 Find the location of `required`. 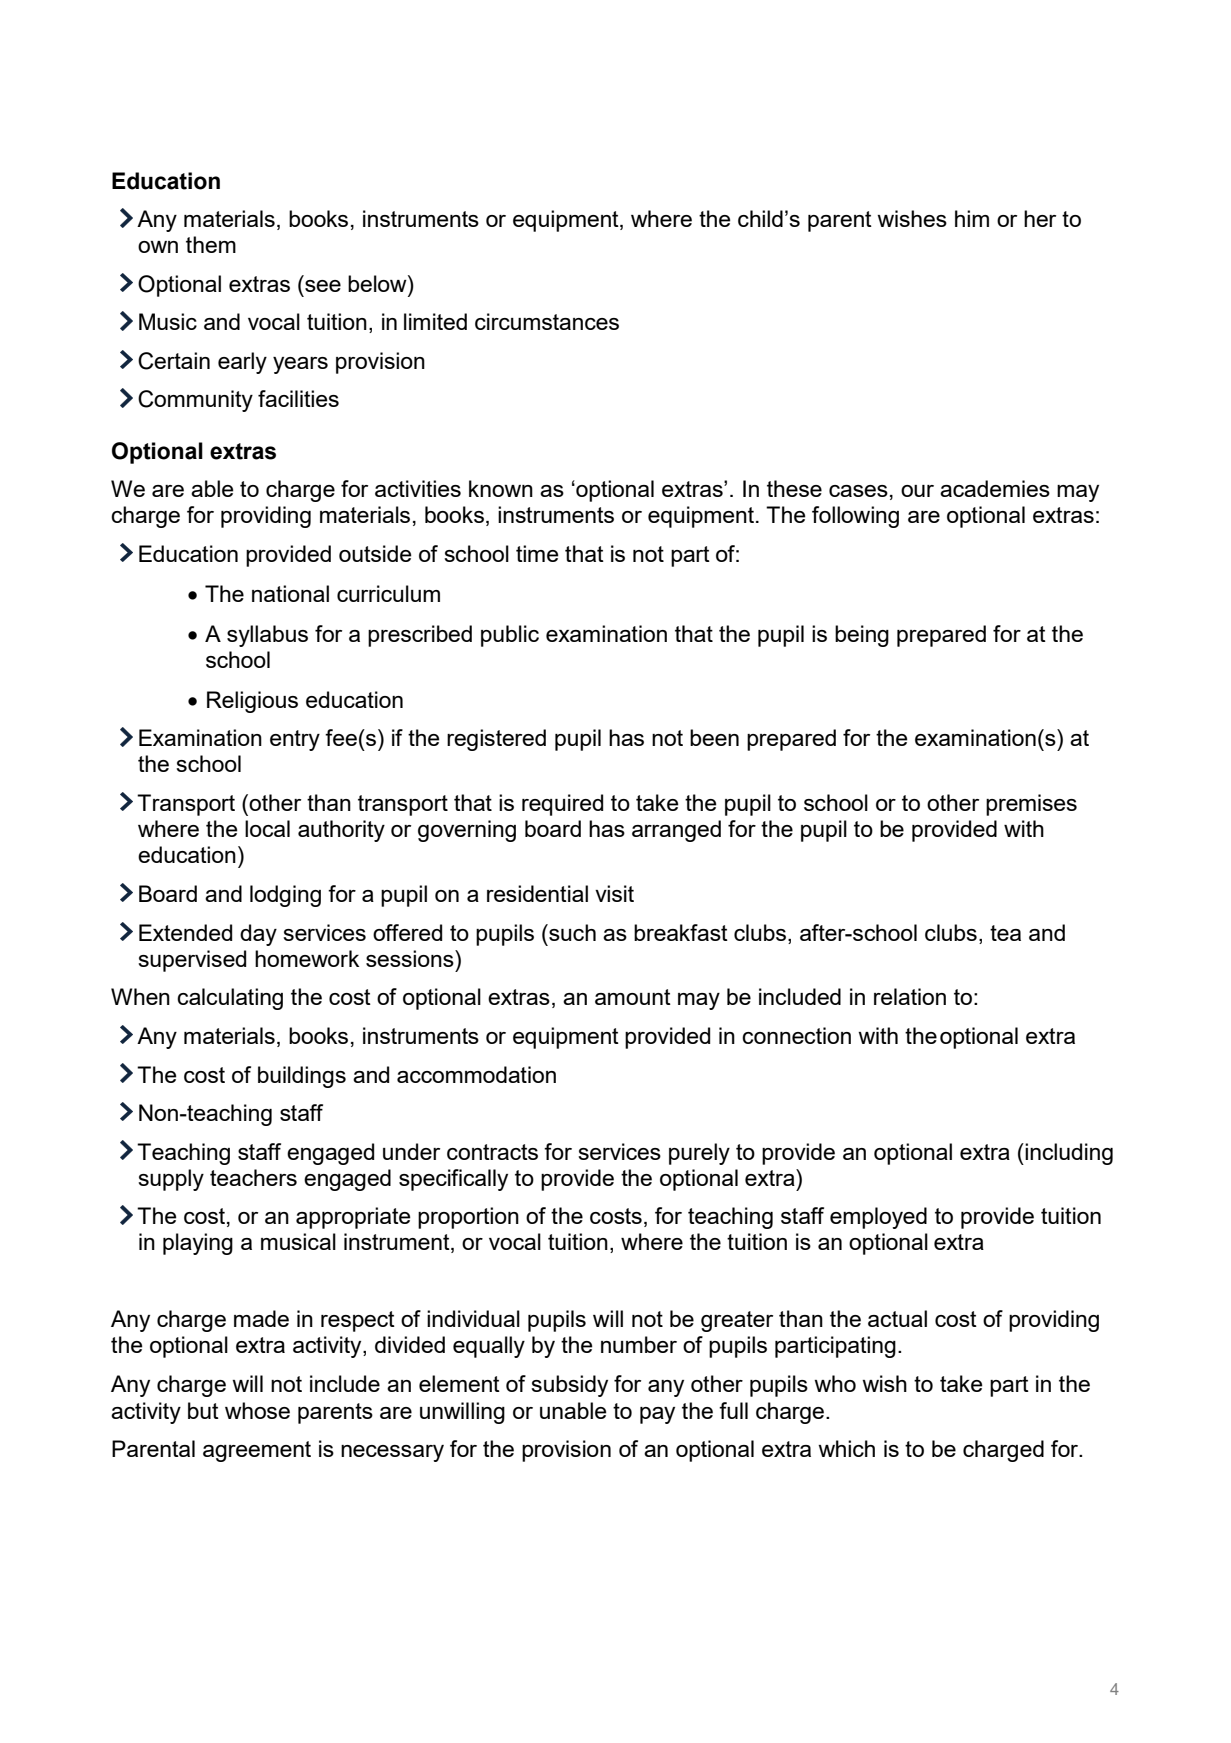

required is located at coordinates (562, 805).
